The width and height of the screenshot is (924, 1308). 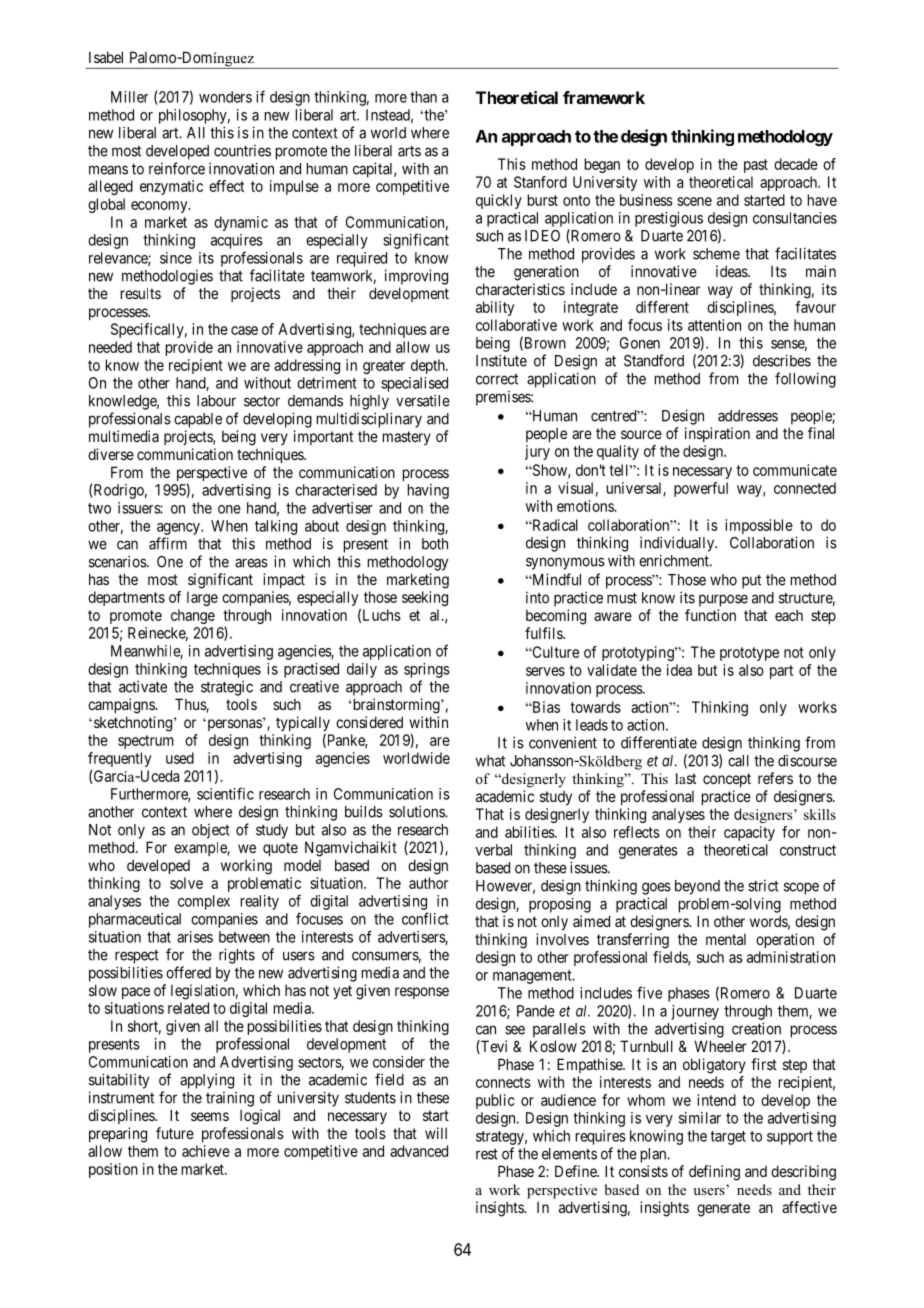 I want to click on past, so click(x=756, y=166).
